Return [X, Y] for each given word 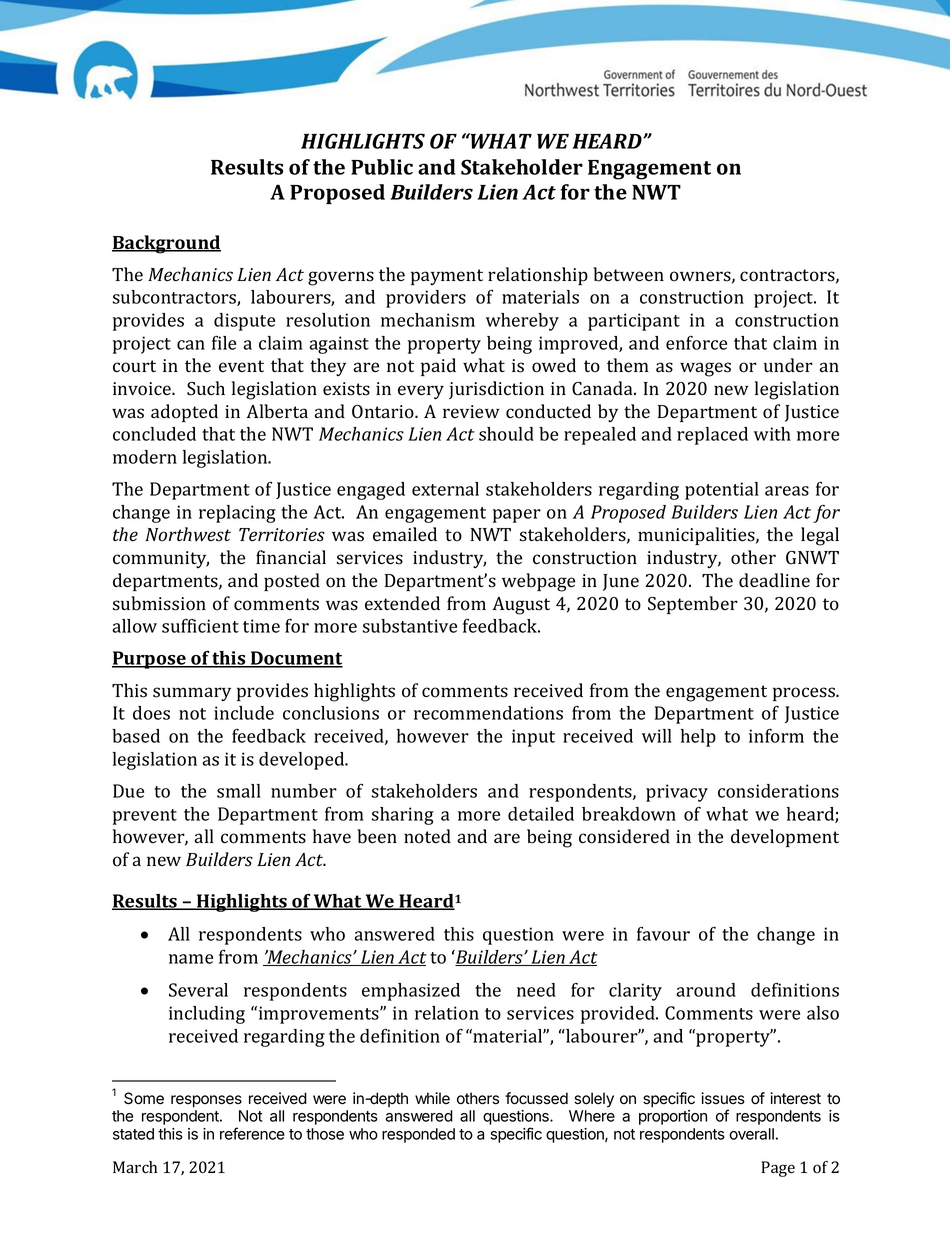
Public [382, 167]
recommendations [488, 713]
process [805, 694]
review [471, 412]
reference [252, 1133]
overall [751, 1134]
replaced [712, 436]
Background [166, 244]
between [628, 274]
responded [418, 1135]
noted [427, 836]
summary [192, 694]
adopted [184, 413]
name [191, 959]
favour [663, 934]
